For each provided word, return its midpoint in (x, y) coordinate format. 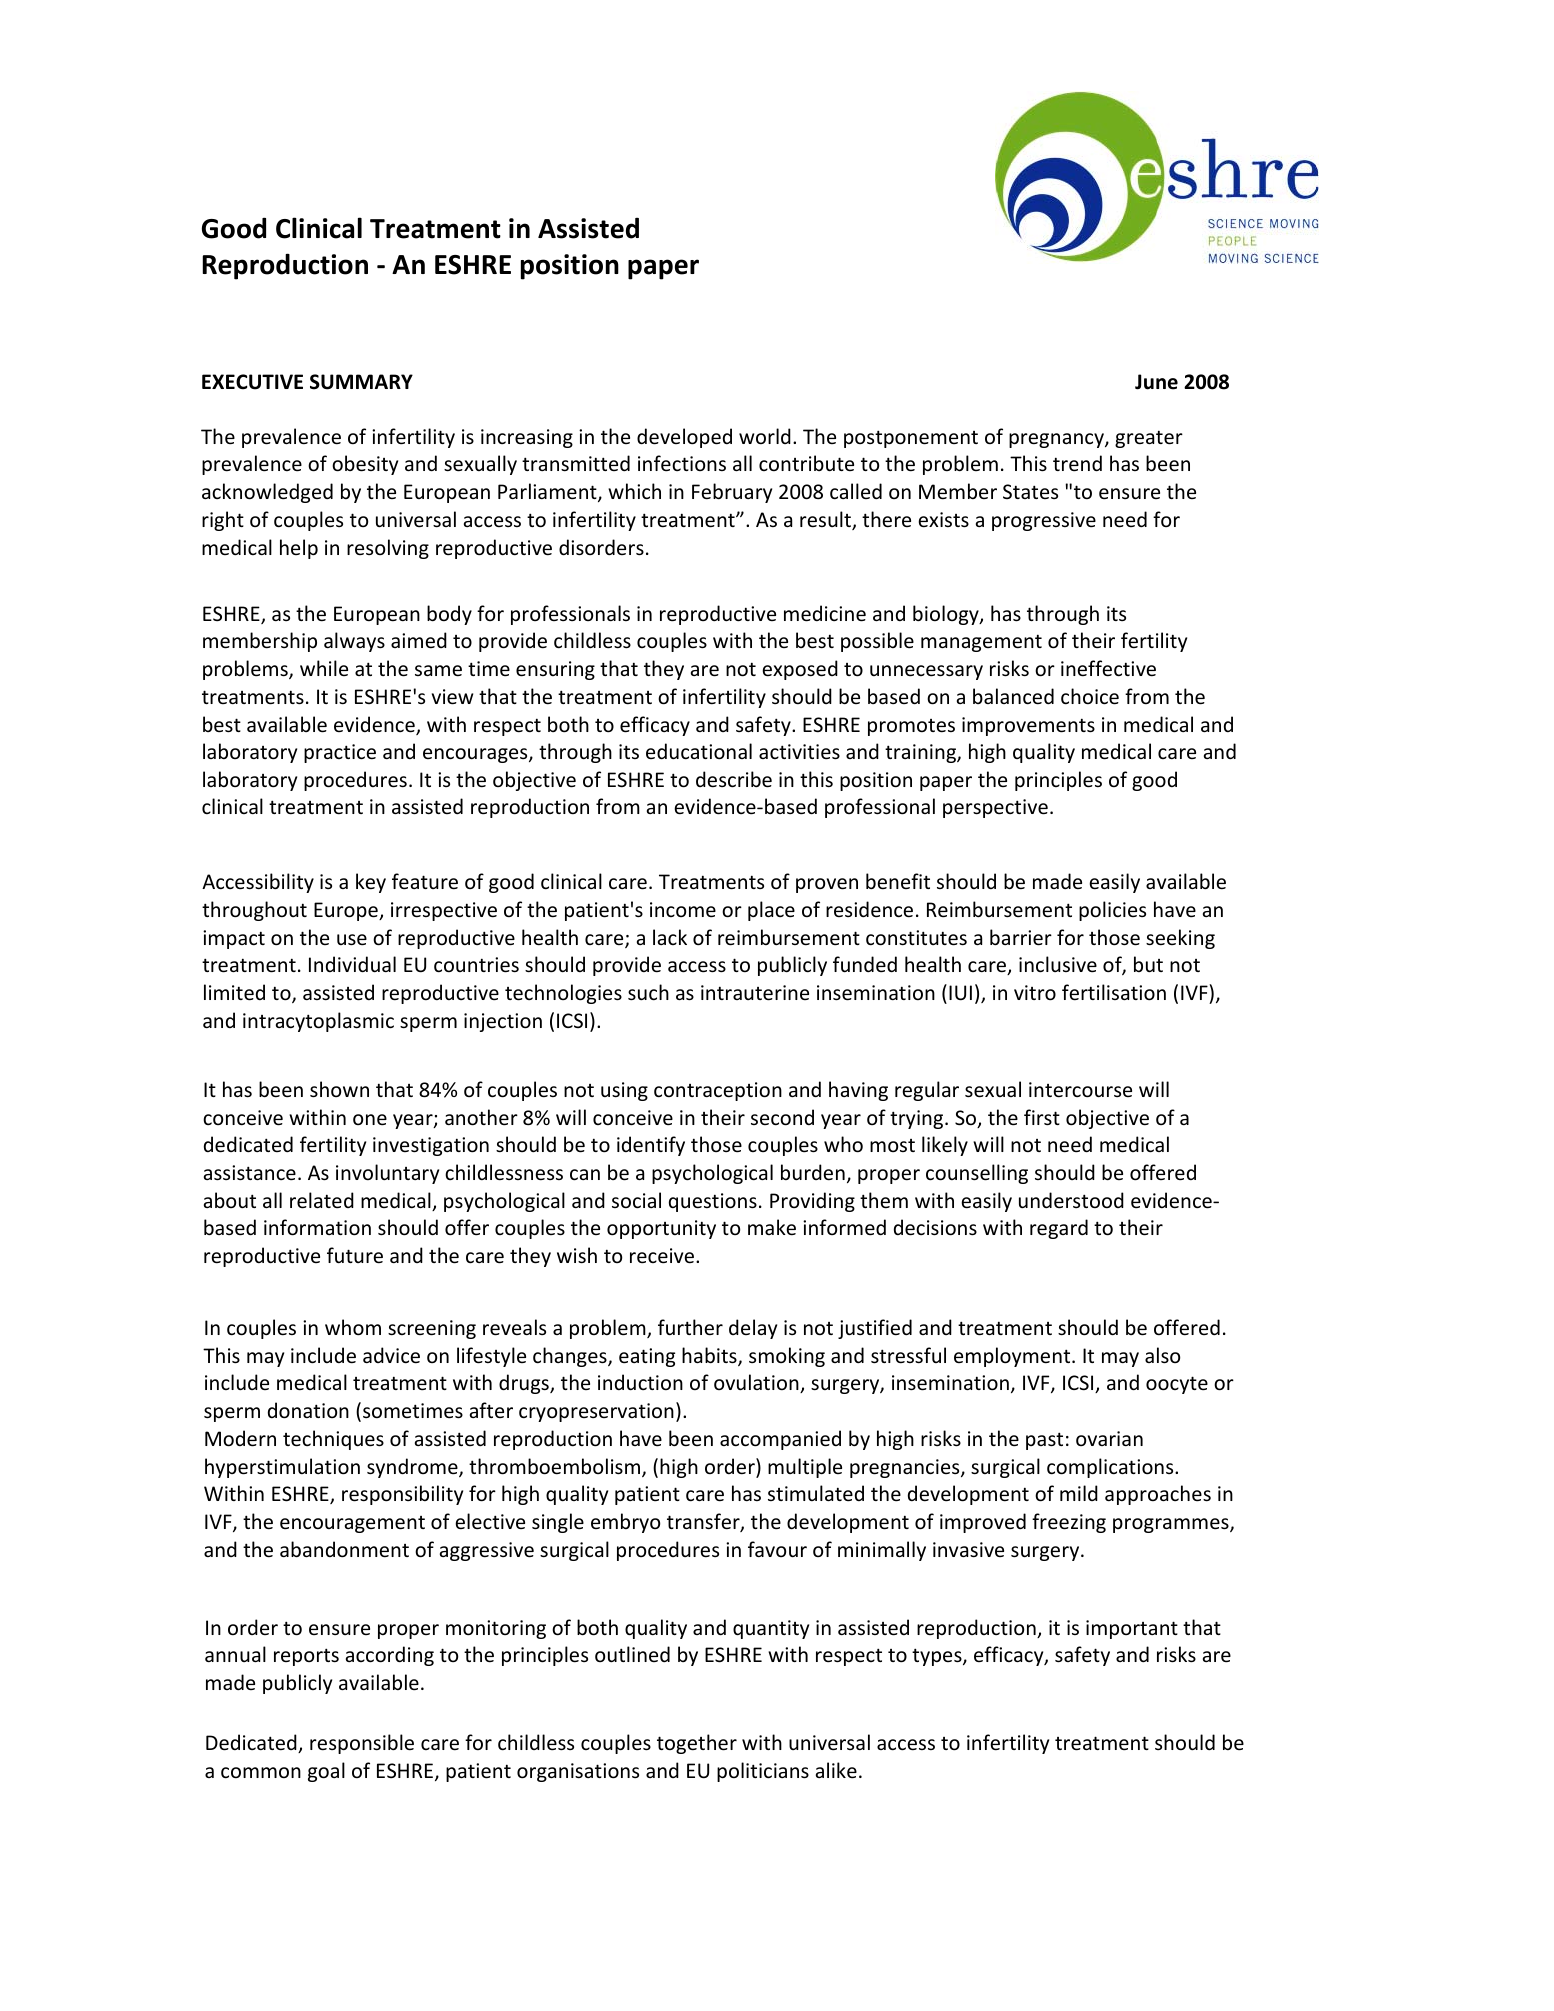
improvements (1028, 726)
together (697, 1744)
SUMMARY (361, 382)
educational (699, 751)
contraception (718, 1091)
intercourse (1080, 1090)
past (1044, 1441)
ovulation (757, 1383)
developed (684, 438)
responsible (362, 1744)
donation (308, 1410)
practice (340, 753)
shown (339, 1089)
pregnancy (1057, 440)
